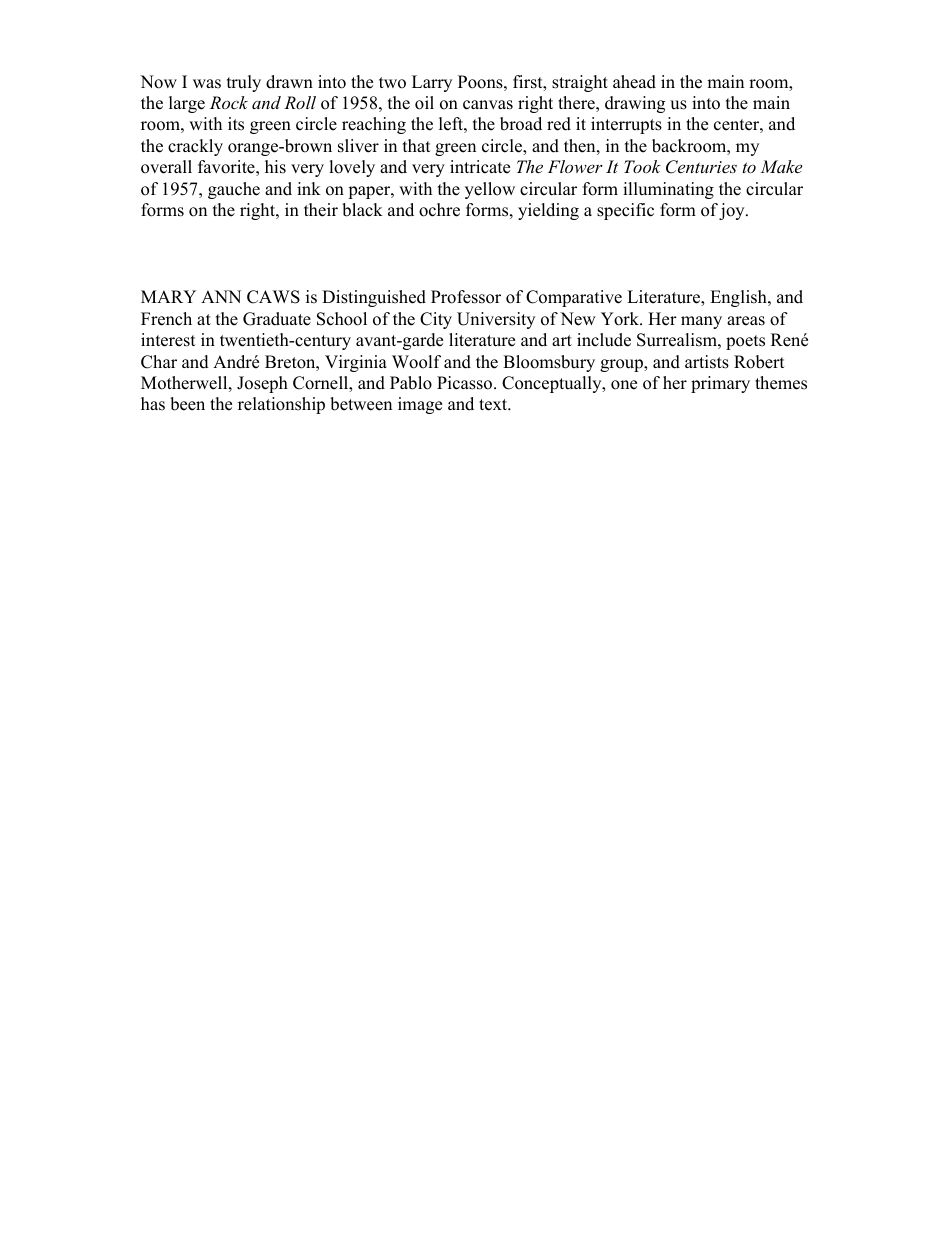 The height and width of the screenshot is (1233, 952). What do you see at coordinates (739, 298) in the screenshot?
I see `English` at bounding box center [739, 298].
